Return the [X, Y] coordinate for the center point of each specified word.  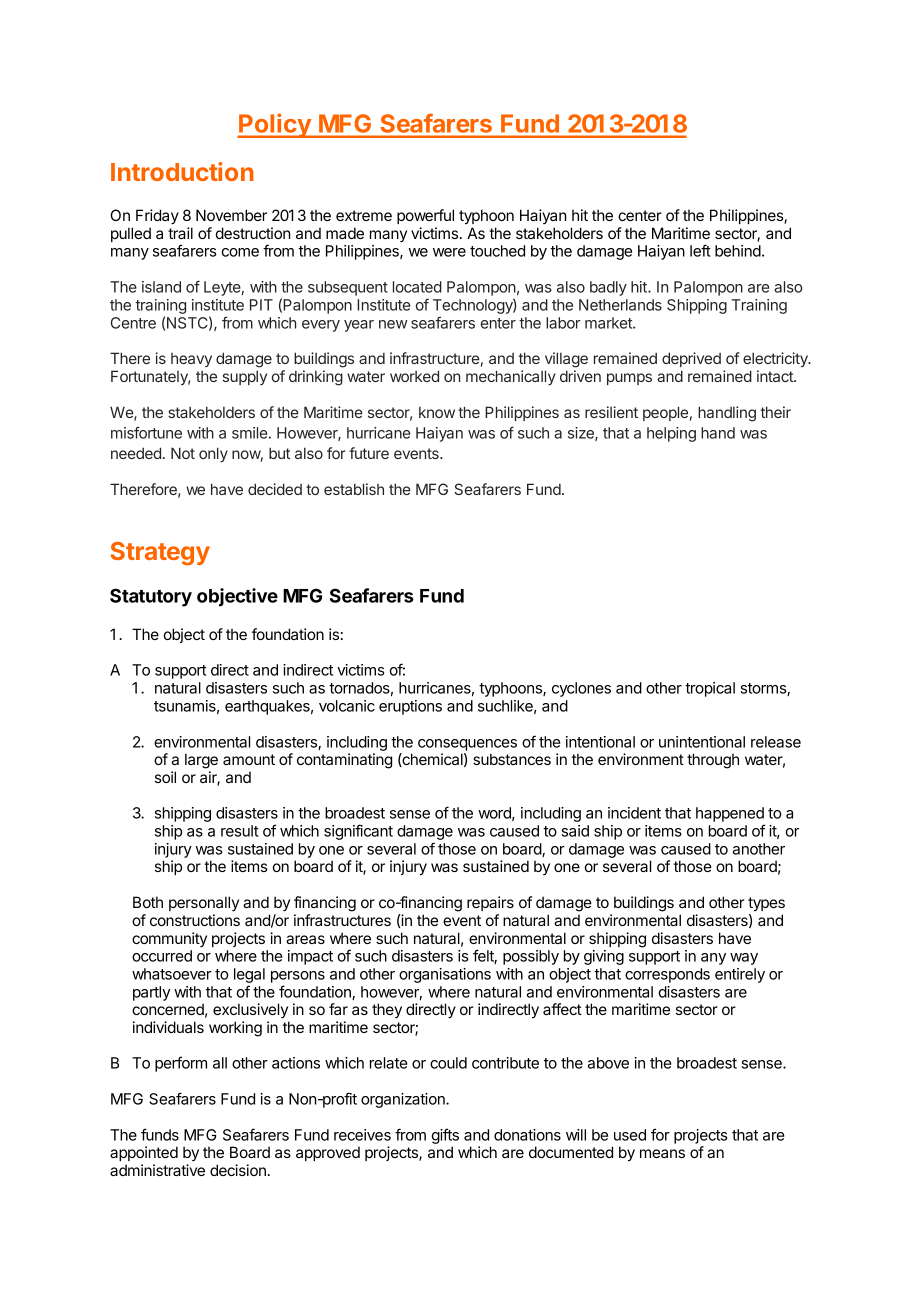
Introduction [182, 171]
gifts [445, 1136]
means [662, 1153]
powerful [425, 216]
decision [238, 1170]
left [700, 250]
